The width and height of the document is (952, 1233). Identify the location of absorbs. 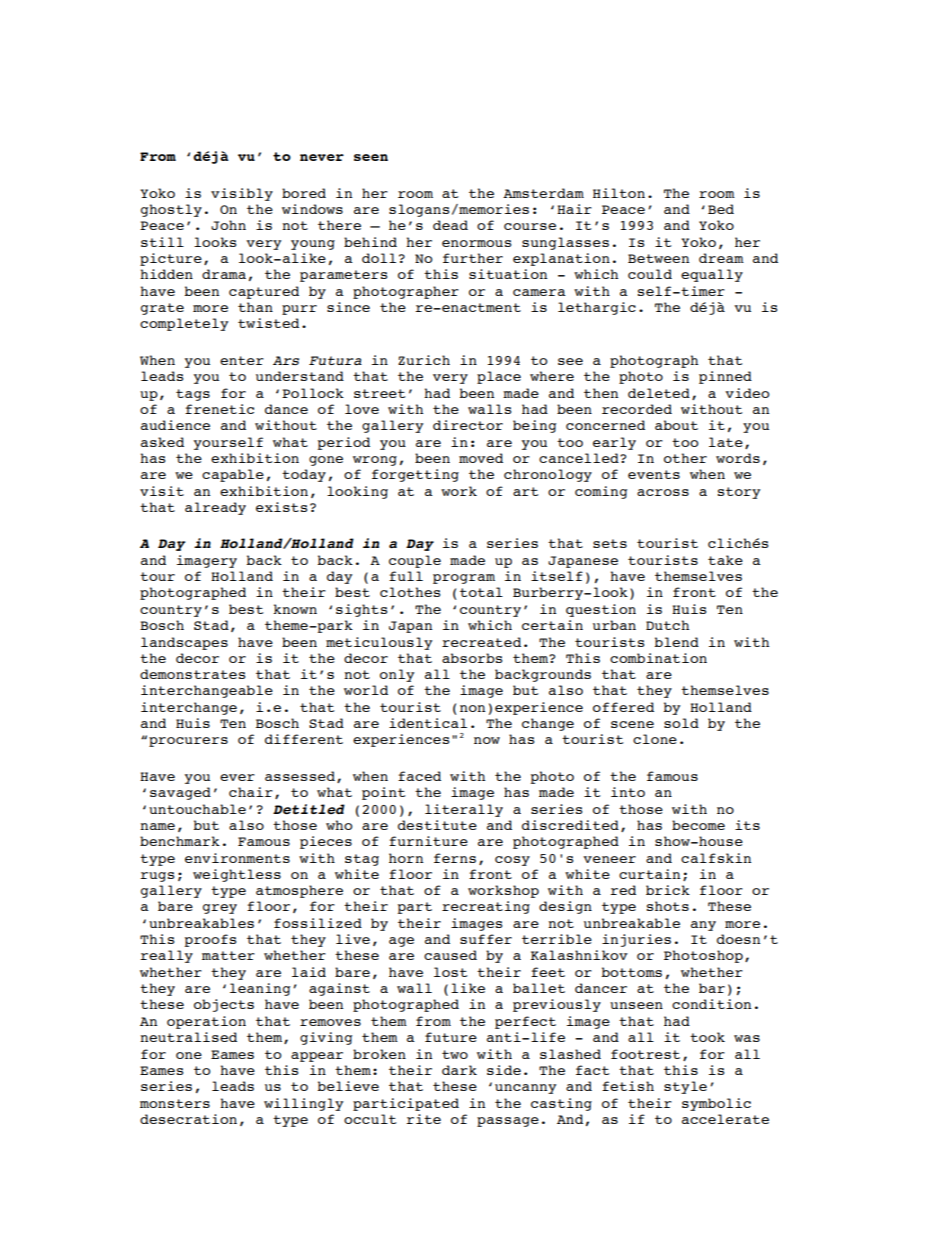
(472, 658).
